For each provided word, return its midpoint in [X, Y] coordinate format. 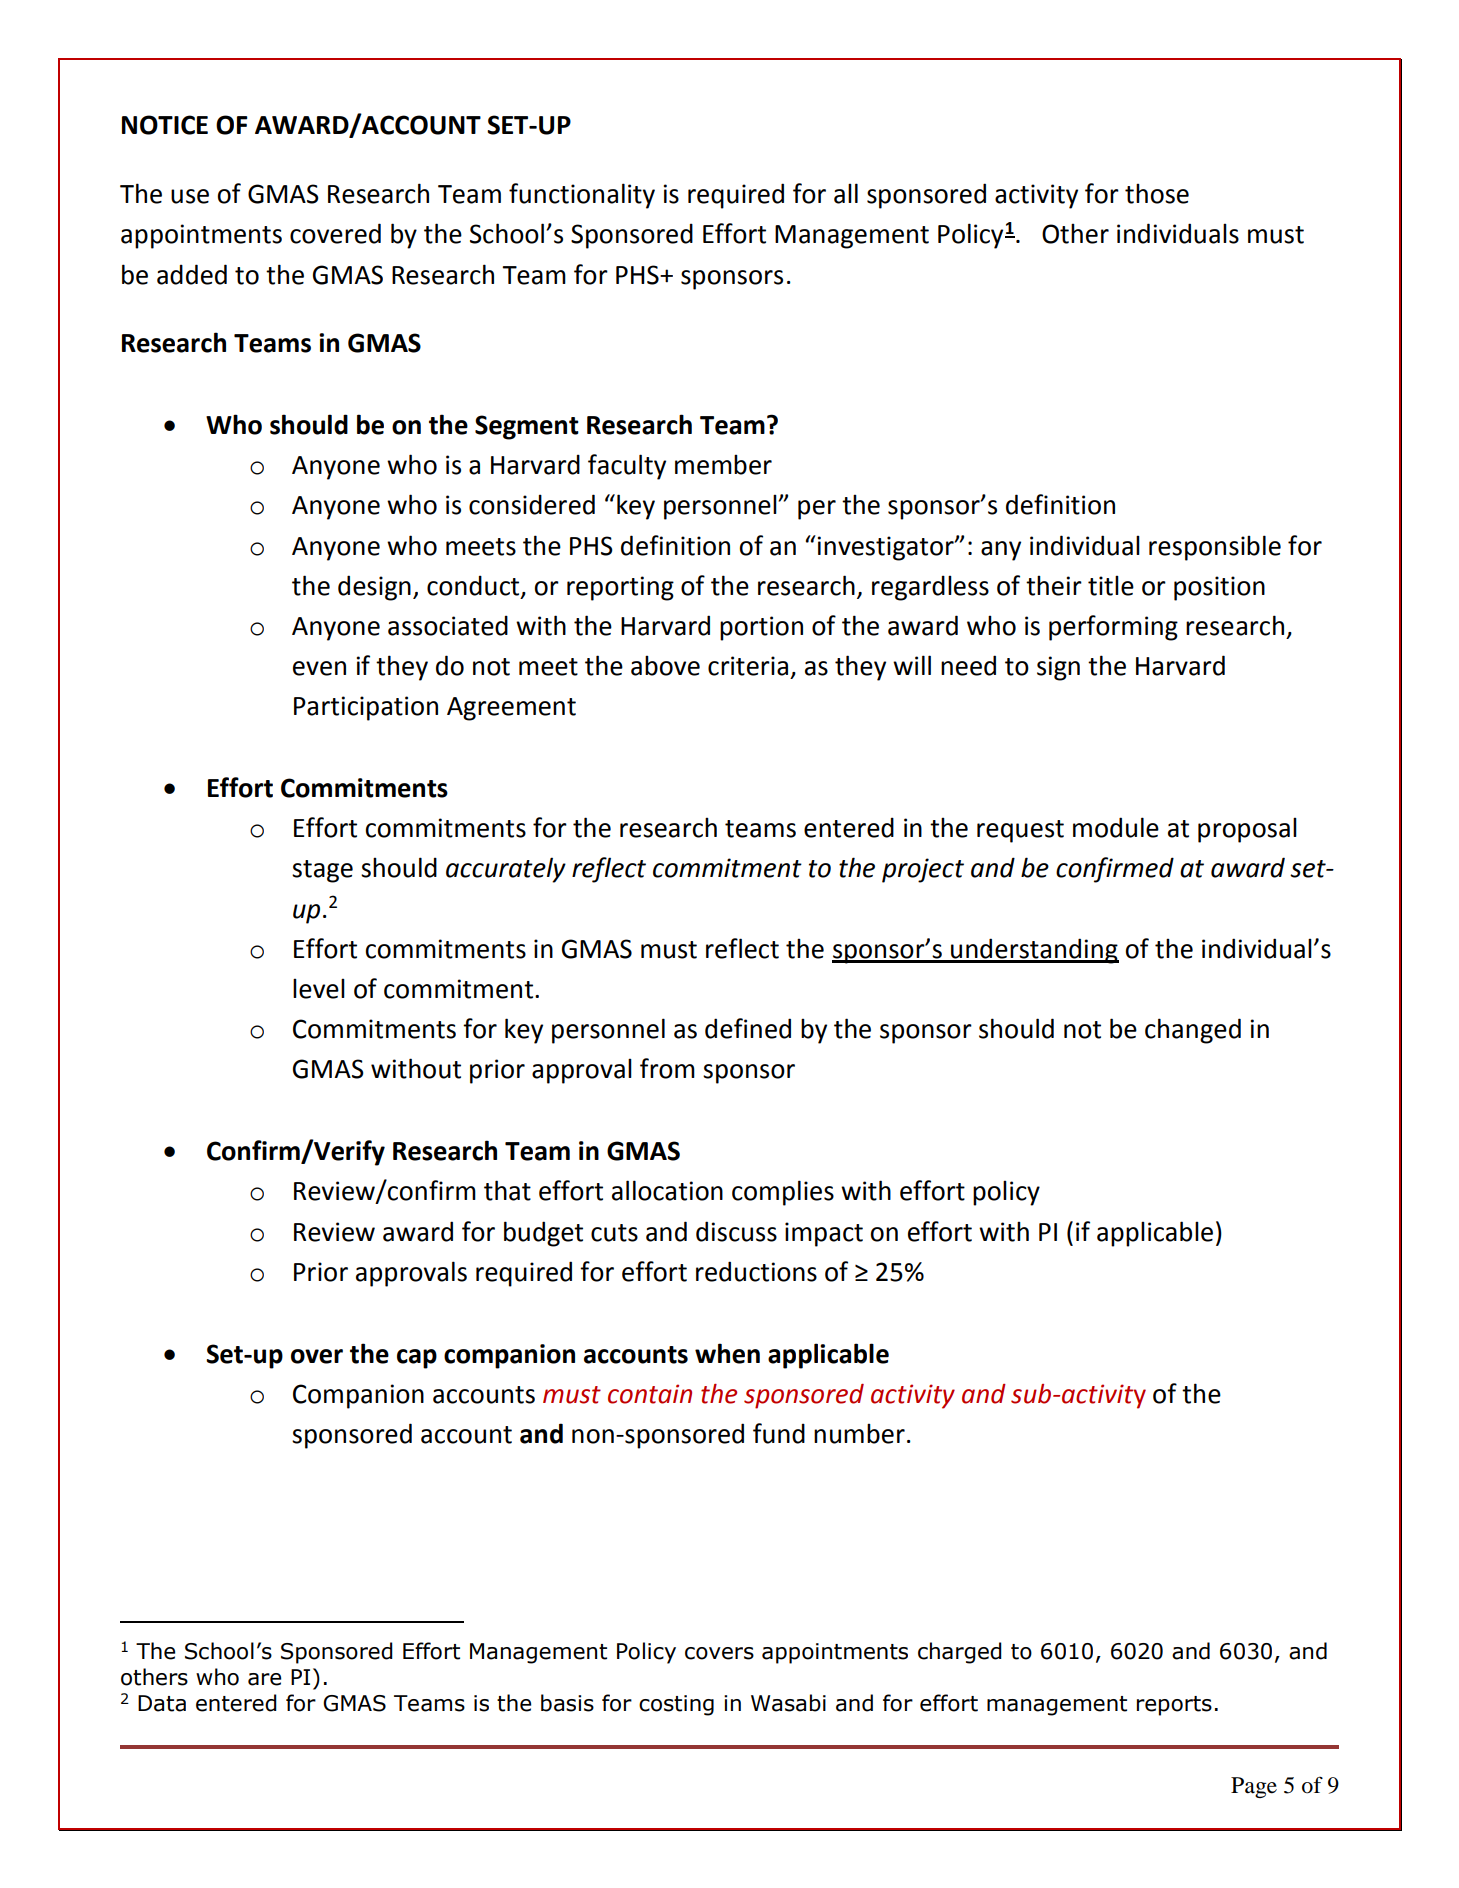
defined [748, 1028]
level [319, 988]
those [1157, 193]
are [264, 1679]
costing [676, 1705]
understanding [1034, 951]
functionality [582, 196]
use [190, 196]
